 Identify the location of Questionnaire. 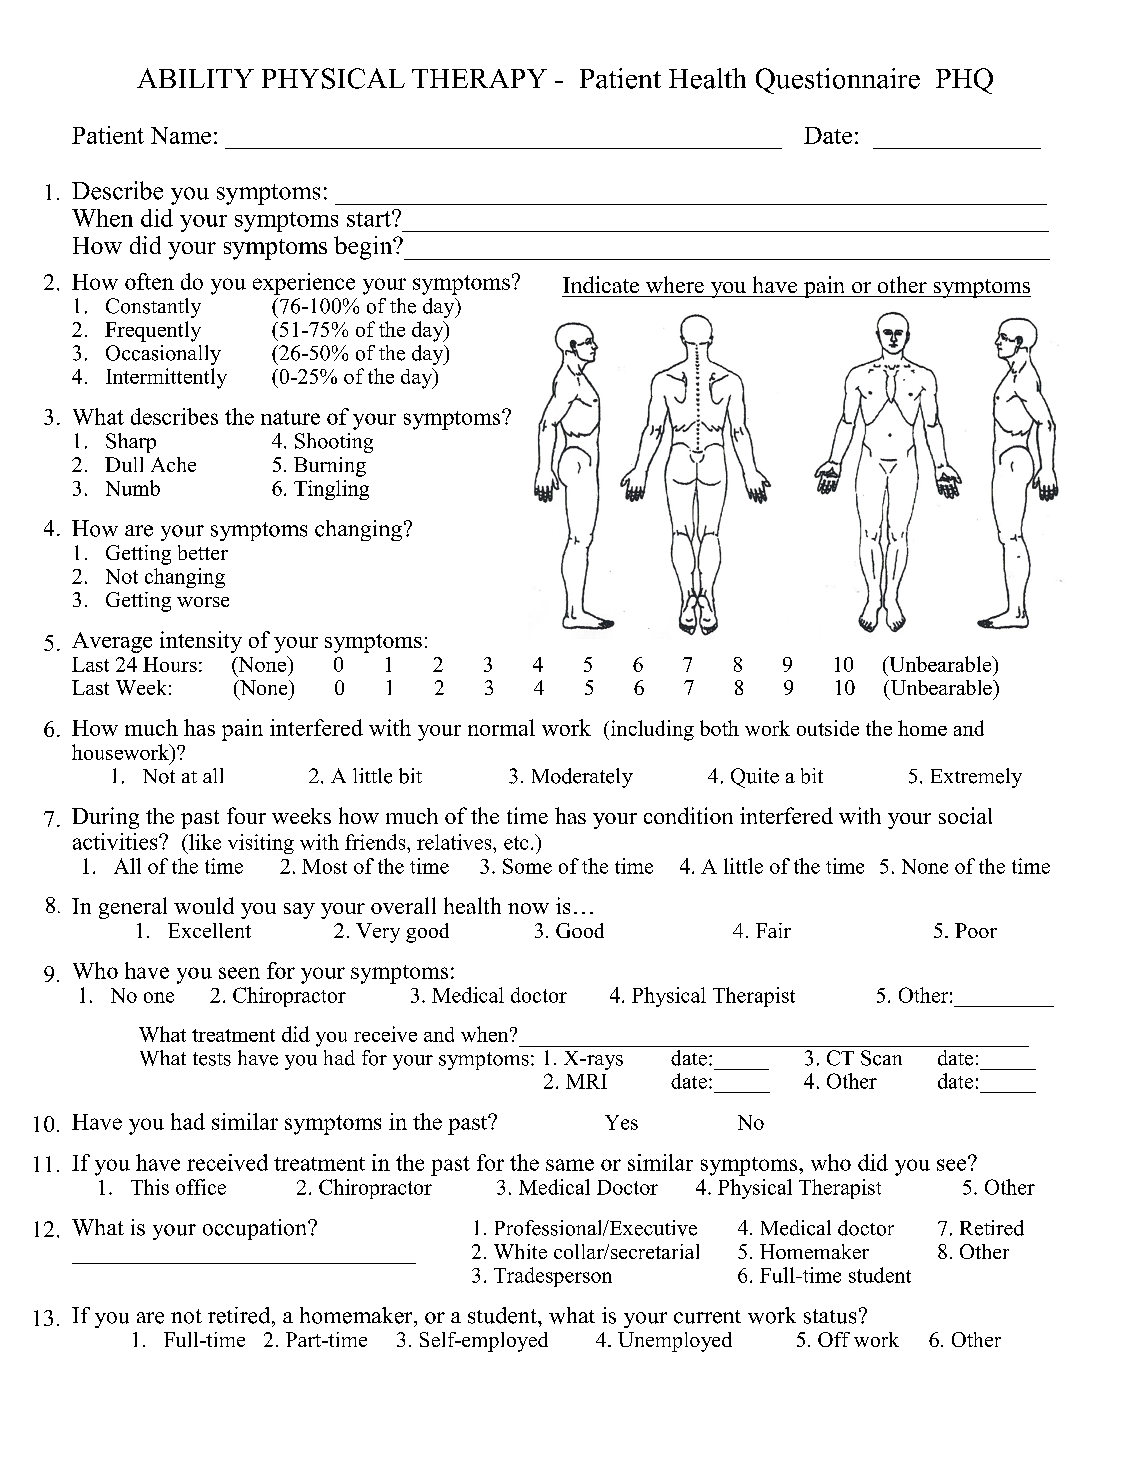
(838, 81).
